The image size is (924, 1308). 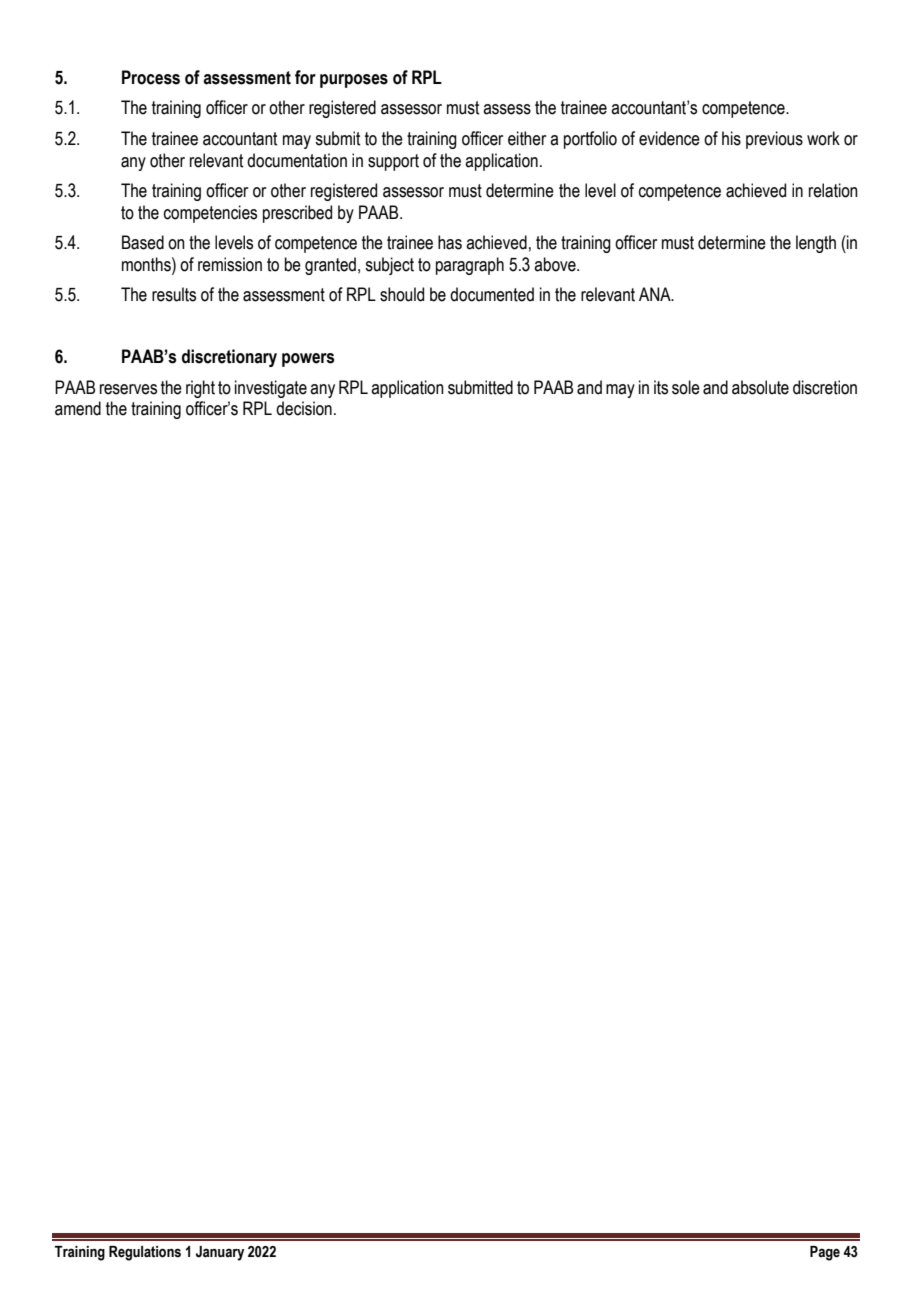 I want to click on Regulations, so click(x=145, y=1253).
